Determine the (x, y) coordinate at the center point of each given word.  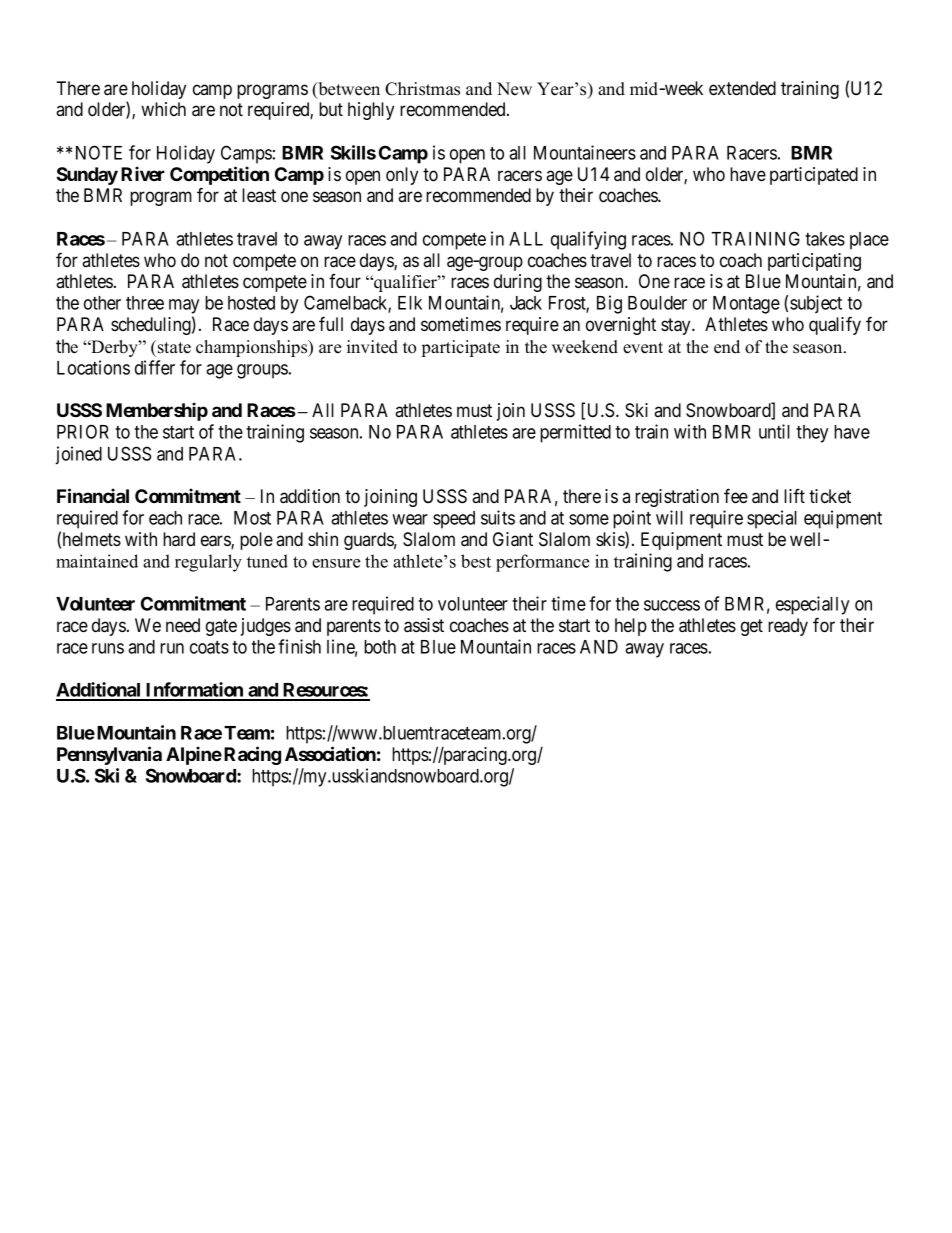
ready (788, 627)
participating (814, 262)
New (514, 89)
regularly (208, 563)
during (518, 283)
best (476, 561)
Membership (157, 411)
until (774, 431)
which (163, 109)
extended (742, 88)
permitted (575, 433)
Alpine (194, 755)
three (145, 303)
